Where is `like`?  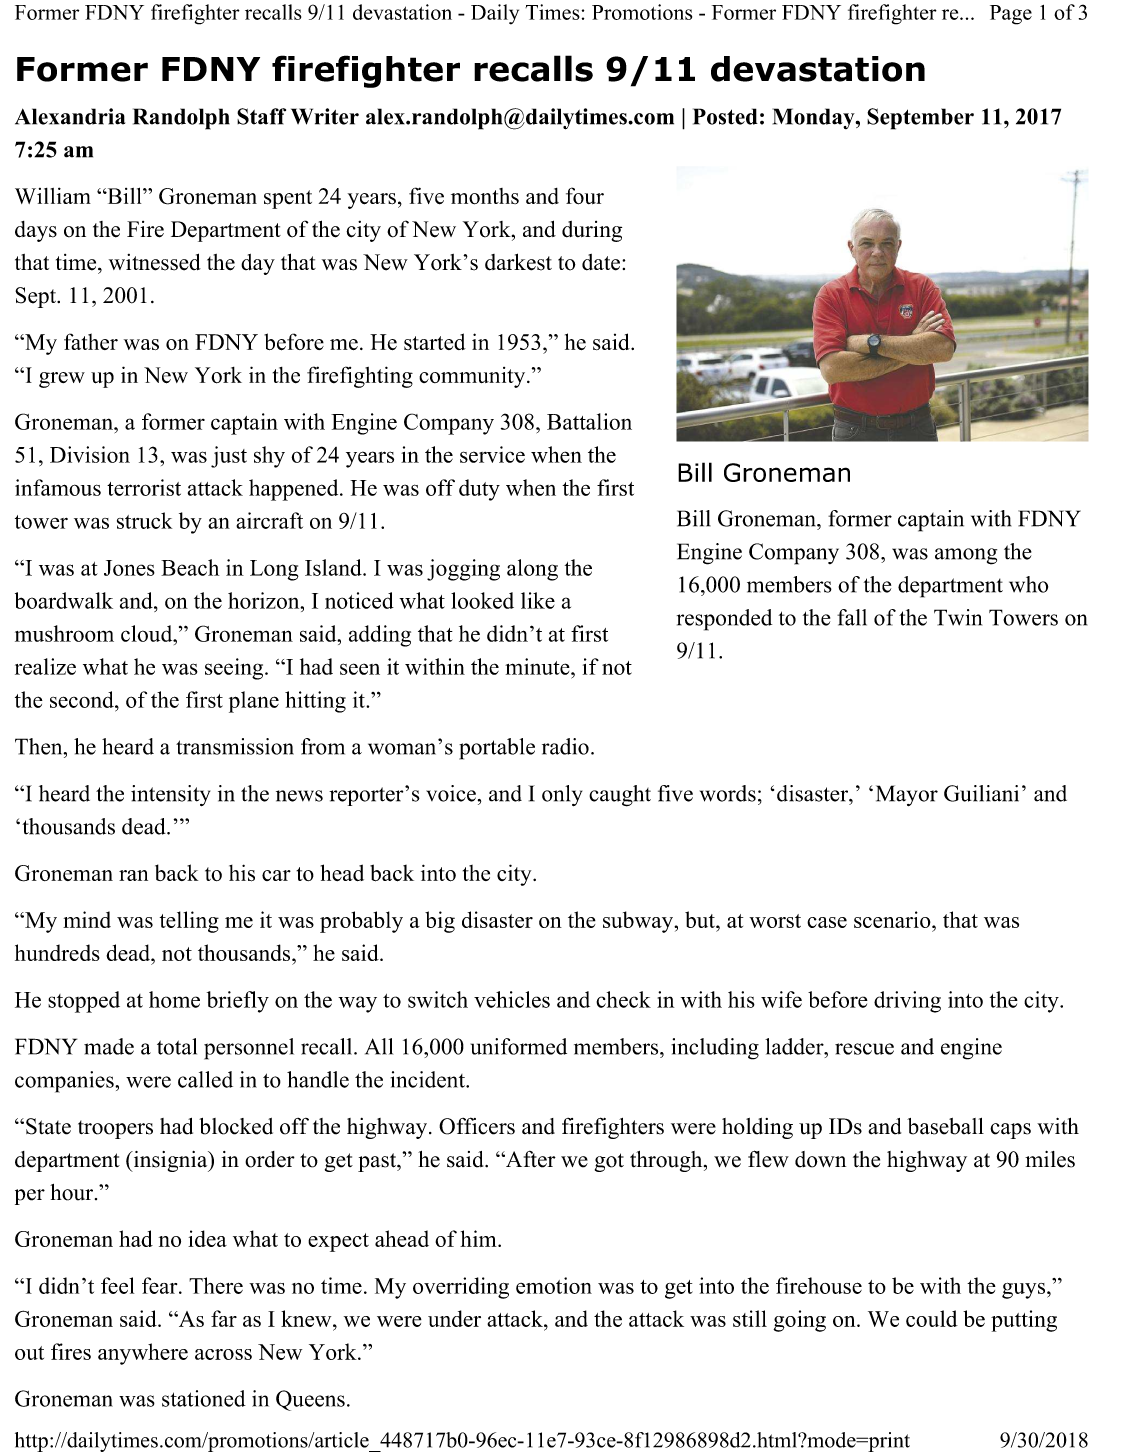
like is located at coordinates (538, 600).
